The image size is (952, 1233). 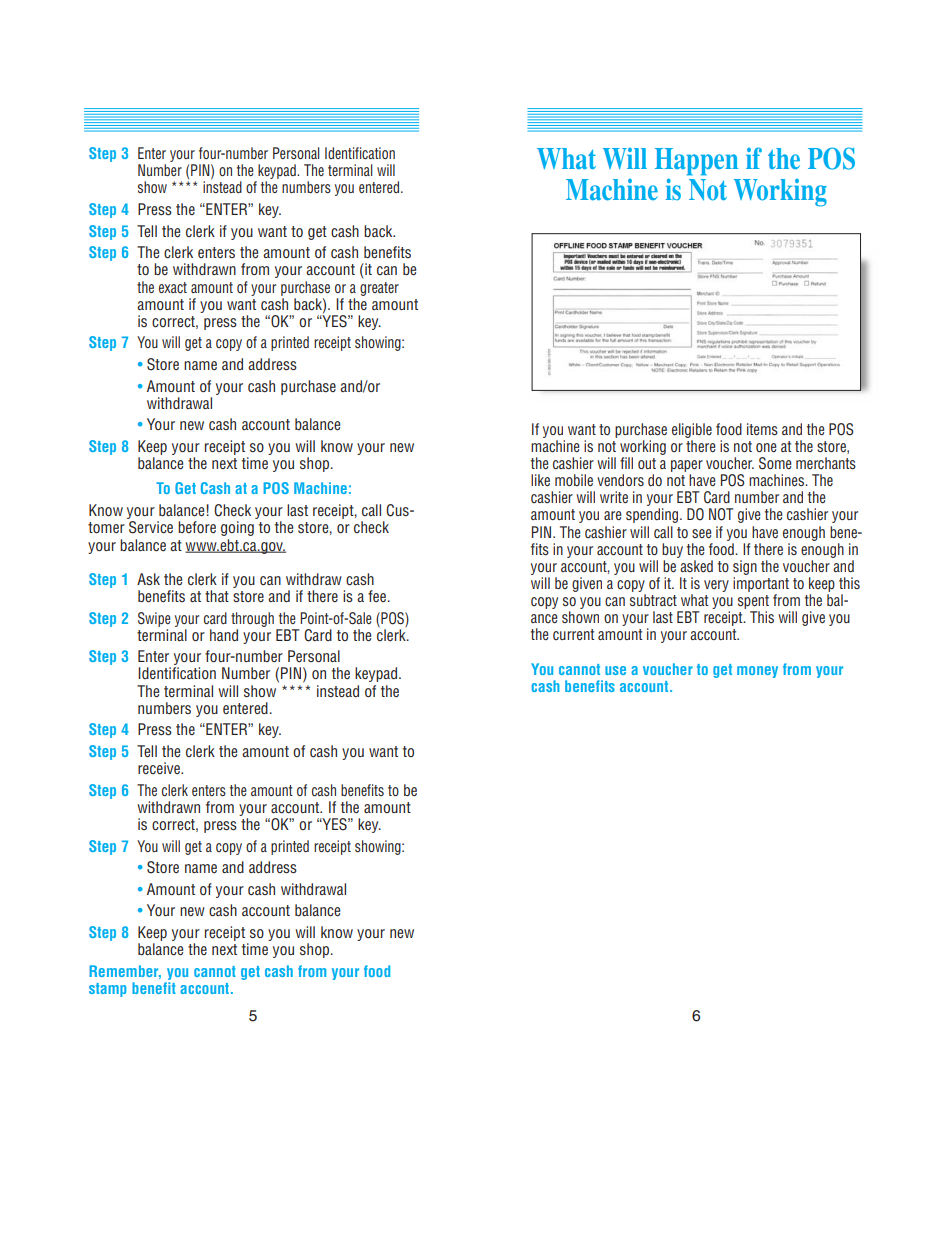 I want to click on use, so click(x=615, y=670).
